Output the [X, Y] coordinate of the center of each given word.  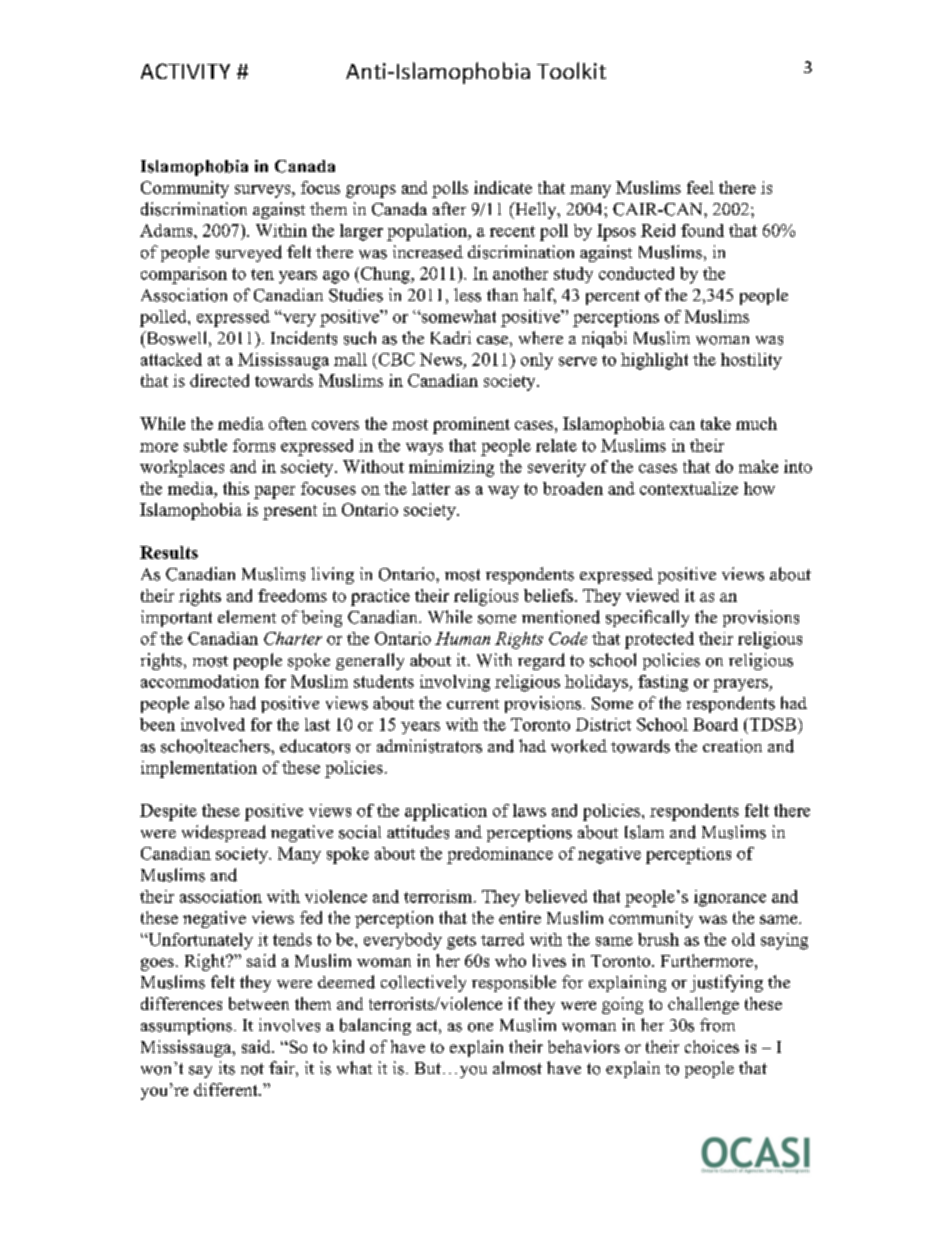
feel [700, 187]
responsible [514, 983]
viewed [652, 595]
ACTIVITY [185, 71]
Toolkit [571, 70]
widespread [224, 833]
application [446, 812]
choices [712, 1046]
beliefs [548, 595]
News [441, 359]
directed [219, 380]
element [247, 616]
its [227, 1068]
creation [732, 746]
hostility [751, 361]
